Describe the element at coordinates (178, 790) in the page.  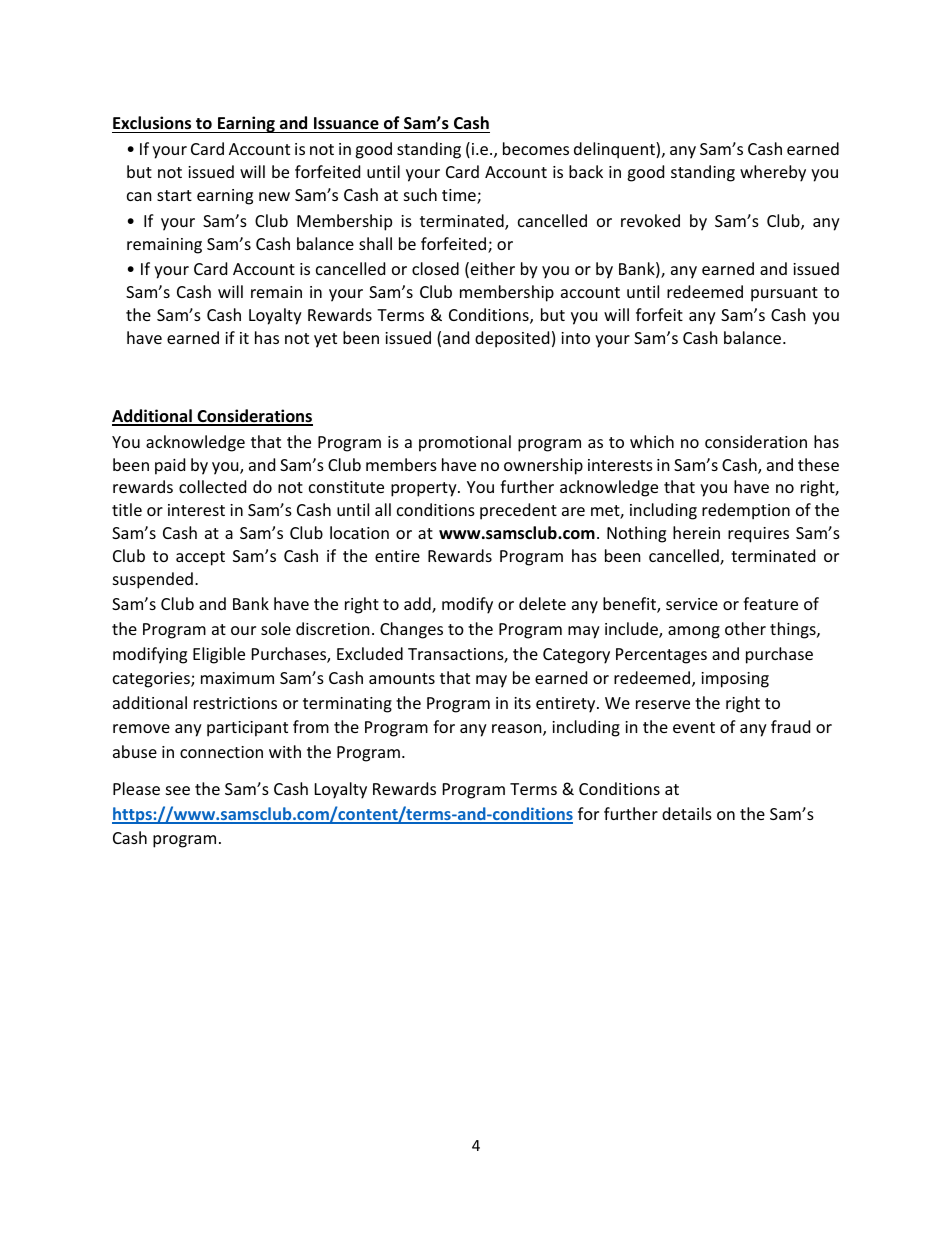
I see `see` at that location.
